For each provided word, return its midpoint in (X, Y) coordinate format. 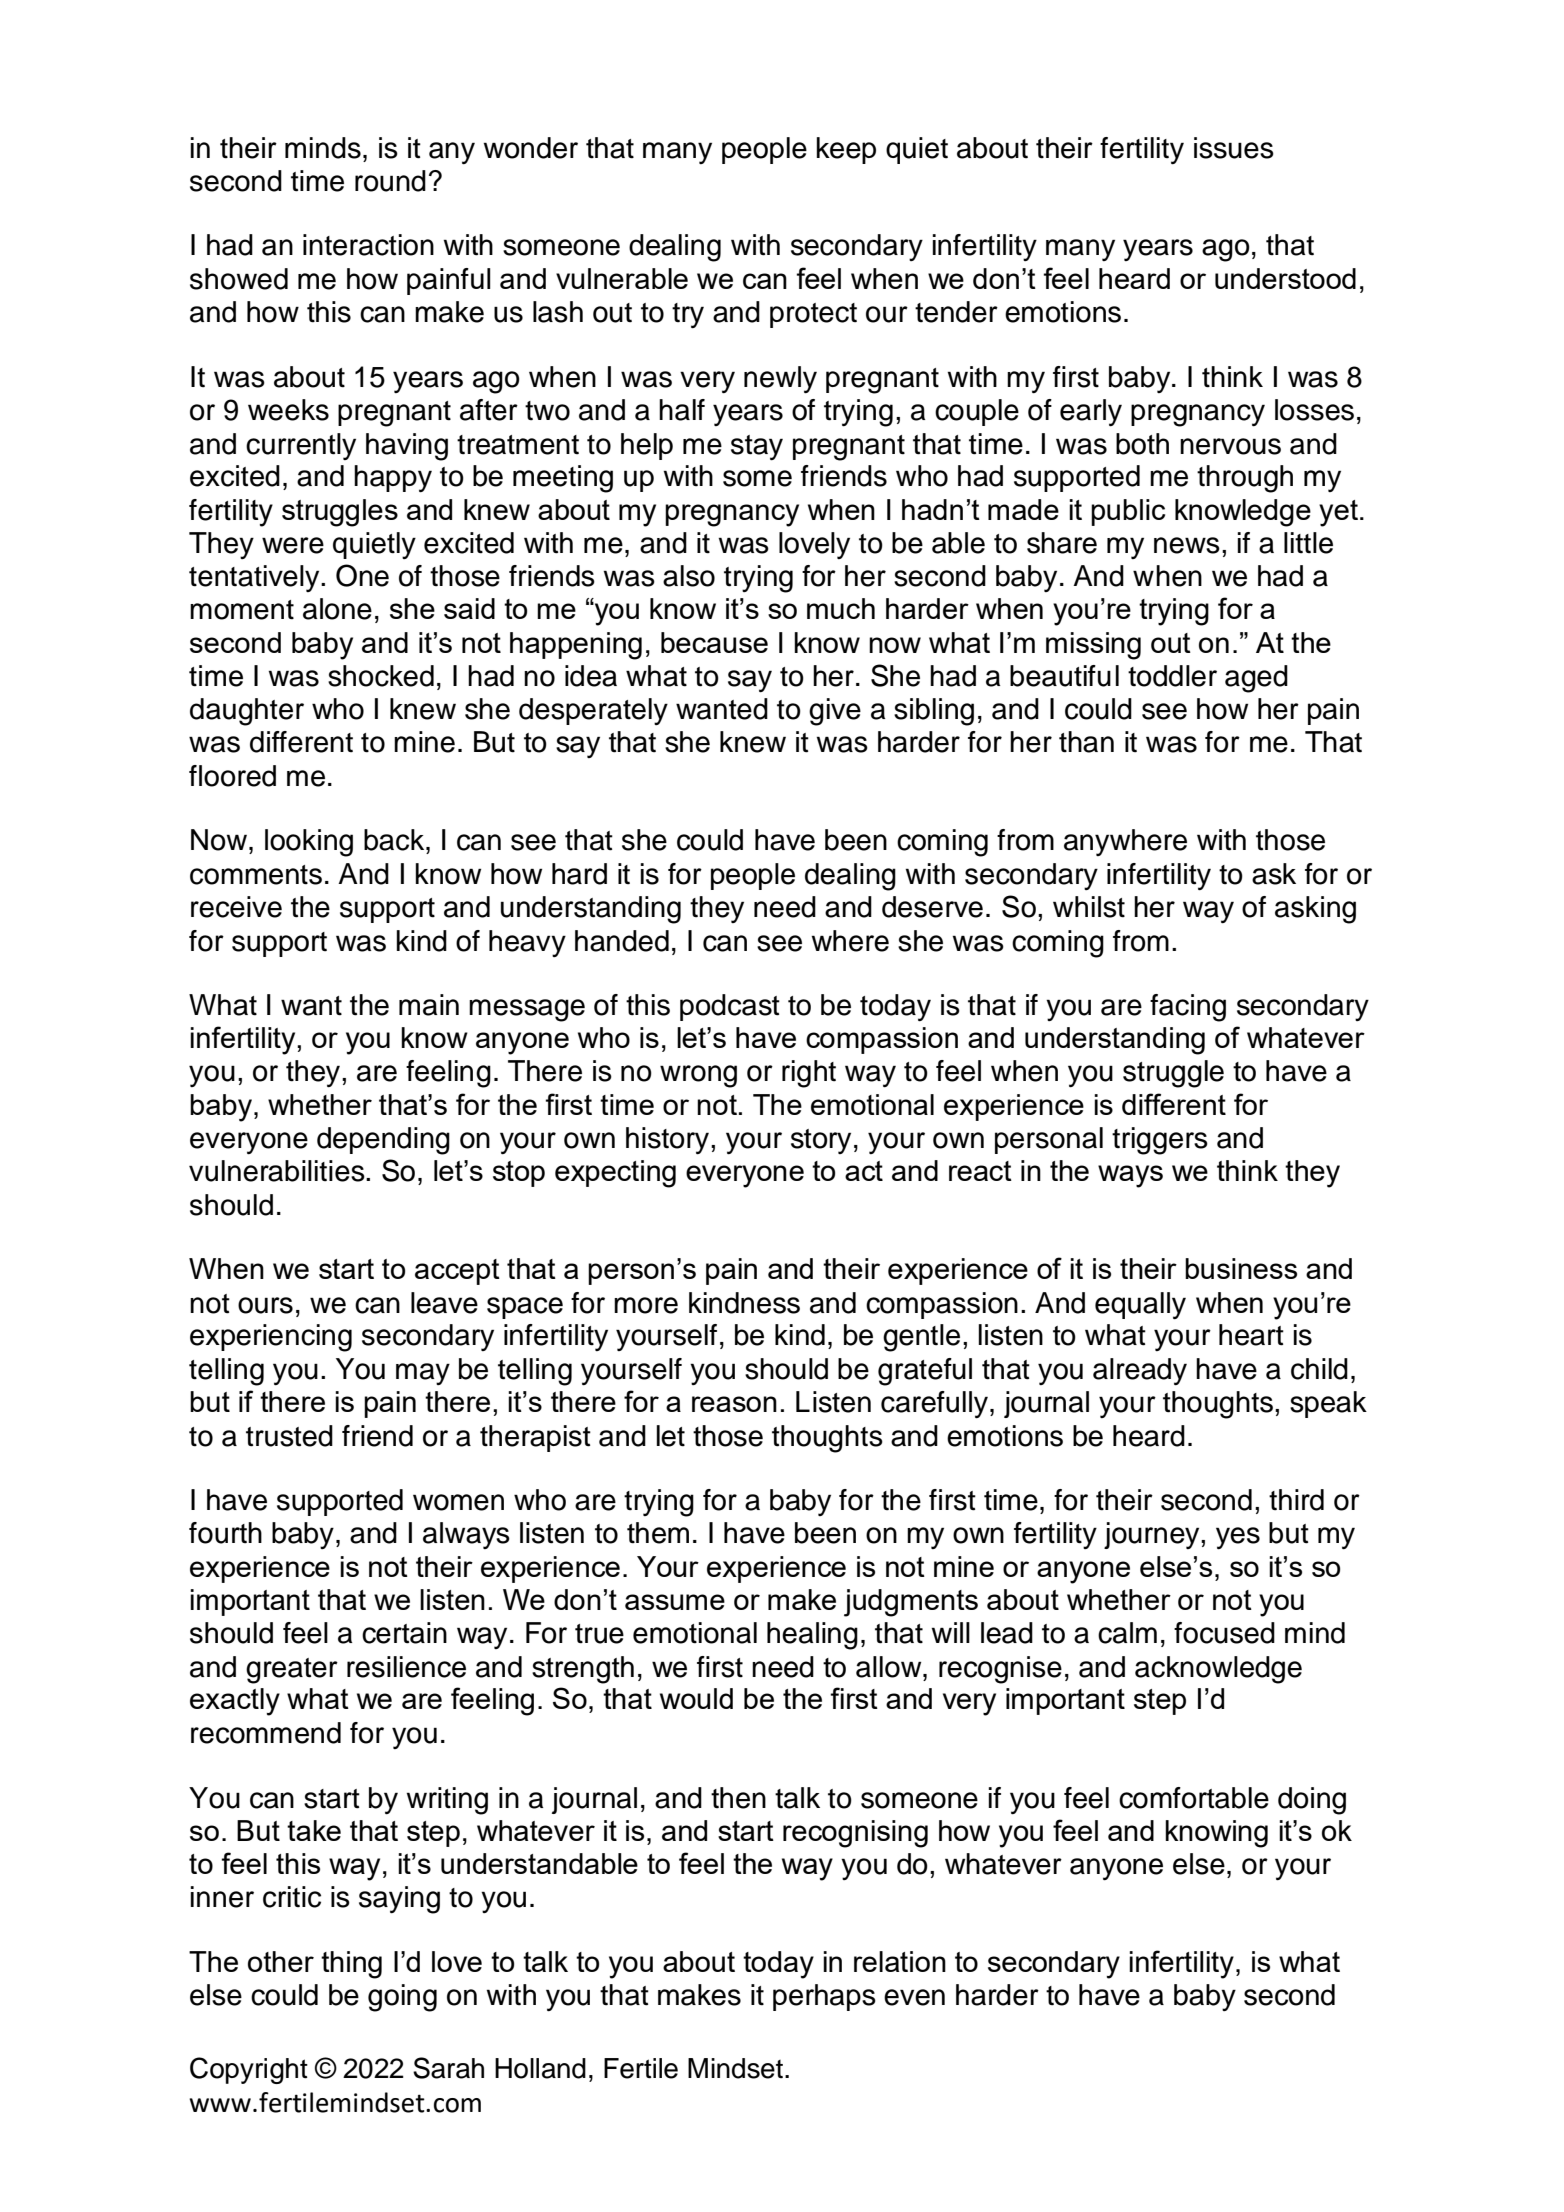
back (395, 840)
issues (1234, 148)
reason (734, 1404)
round (390, 181)
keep (846, 150)
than (1086, 742)
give (835, 712)
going (402, 1998)
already (1140, 1371)
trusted (289, 1436)
